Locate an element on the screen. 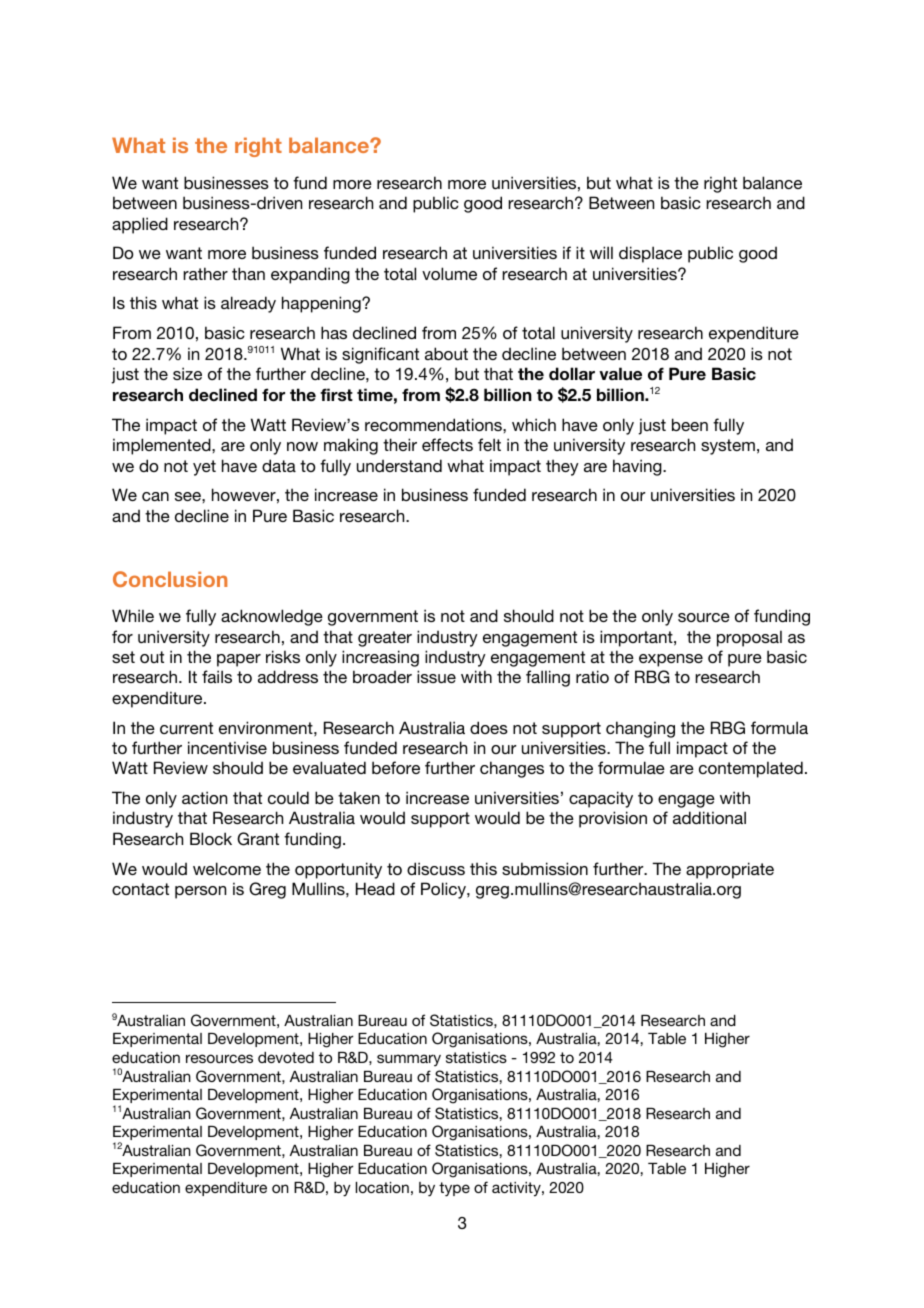 This screenshot has width=924, height=1308. changing is located at coordinates (640, 729).
